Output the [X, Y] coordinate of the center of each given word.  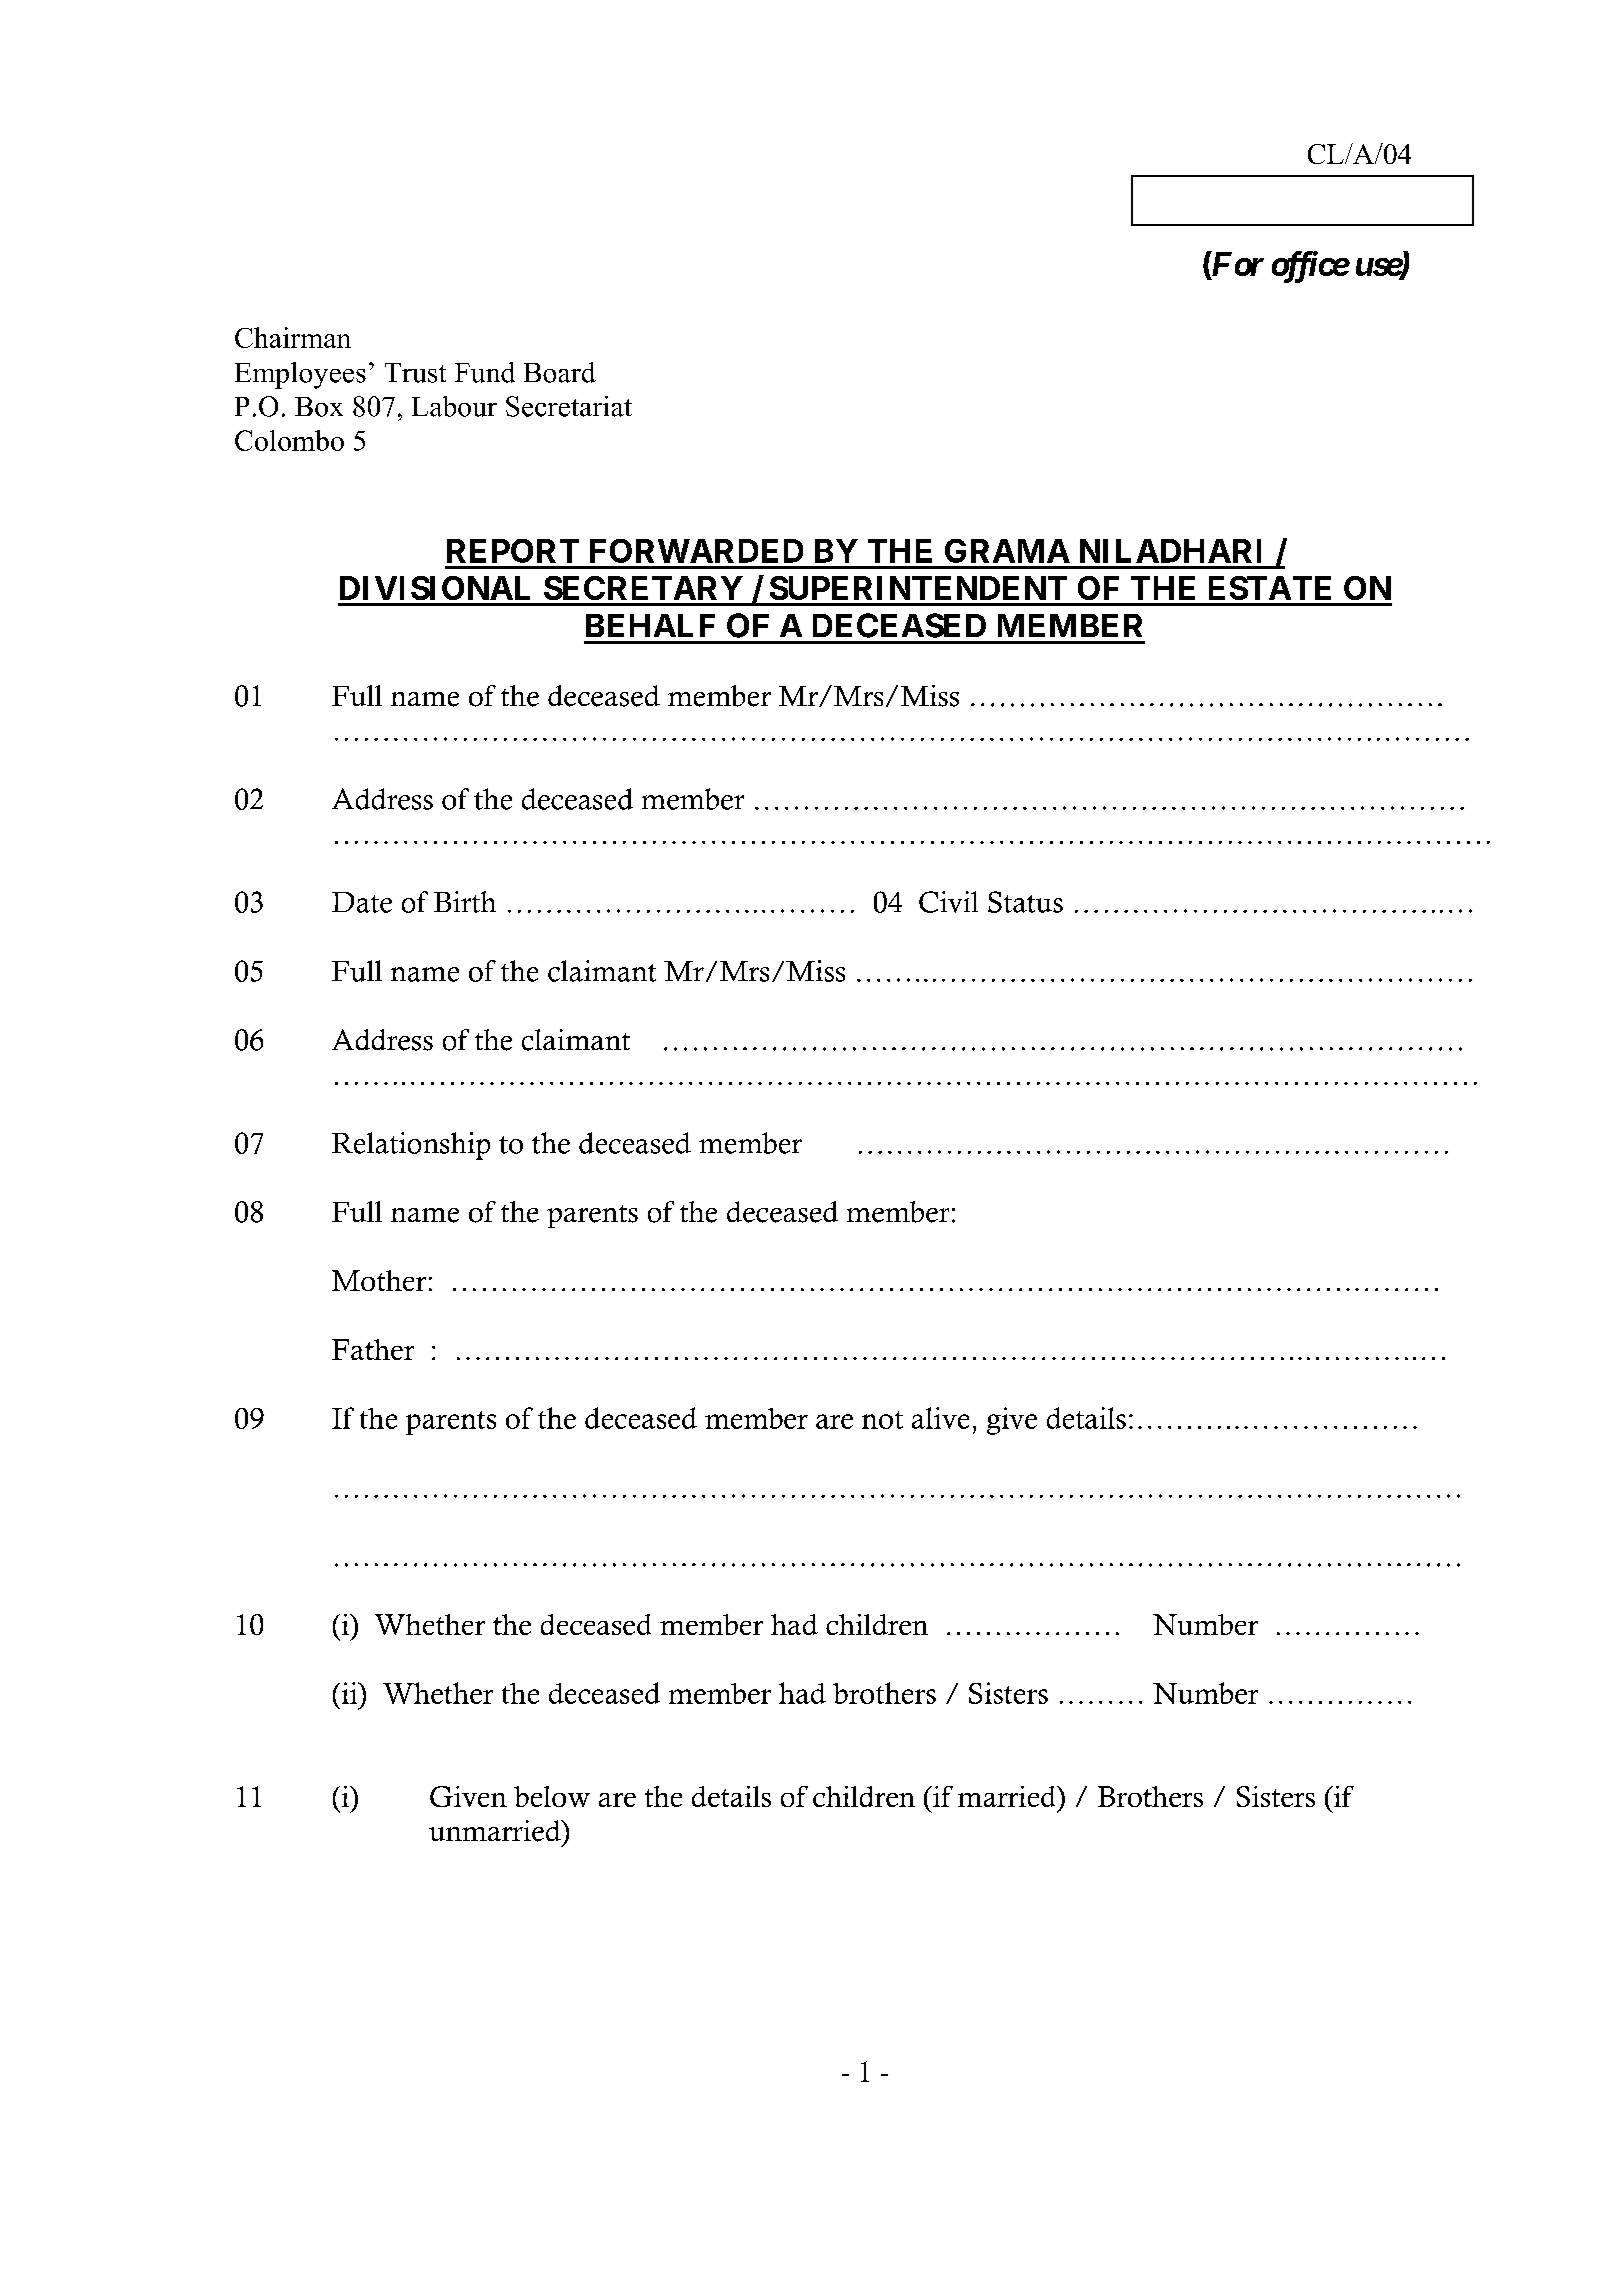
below [552, 1796]
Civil [948, 902]
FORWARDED [696, 551]
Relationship [411, 1146]
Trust [415, 373]
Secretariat [569, 406]
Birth [465, 902]
